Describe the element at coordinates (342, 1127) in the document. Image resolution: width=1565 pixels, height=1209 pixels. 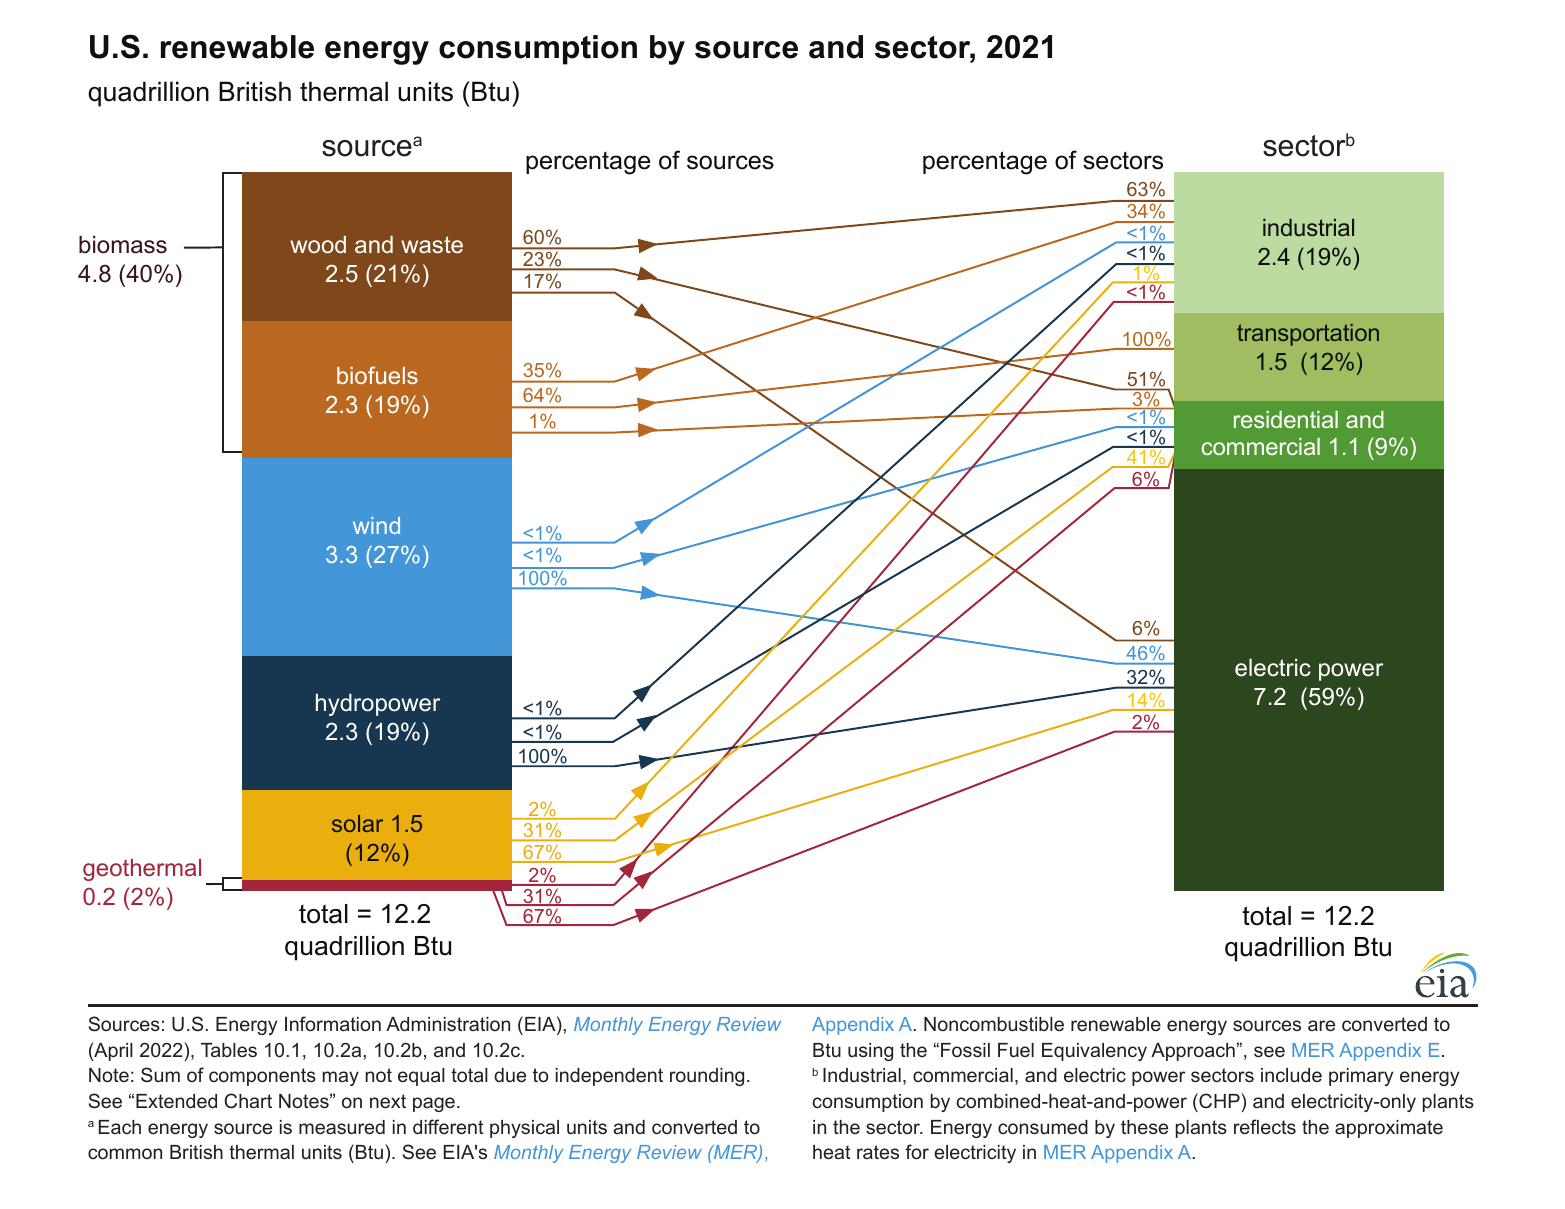
I see `measured` at that location.
